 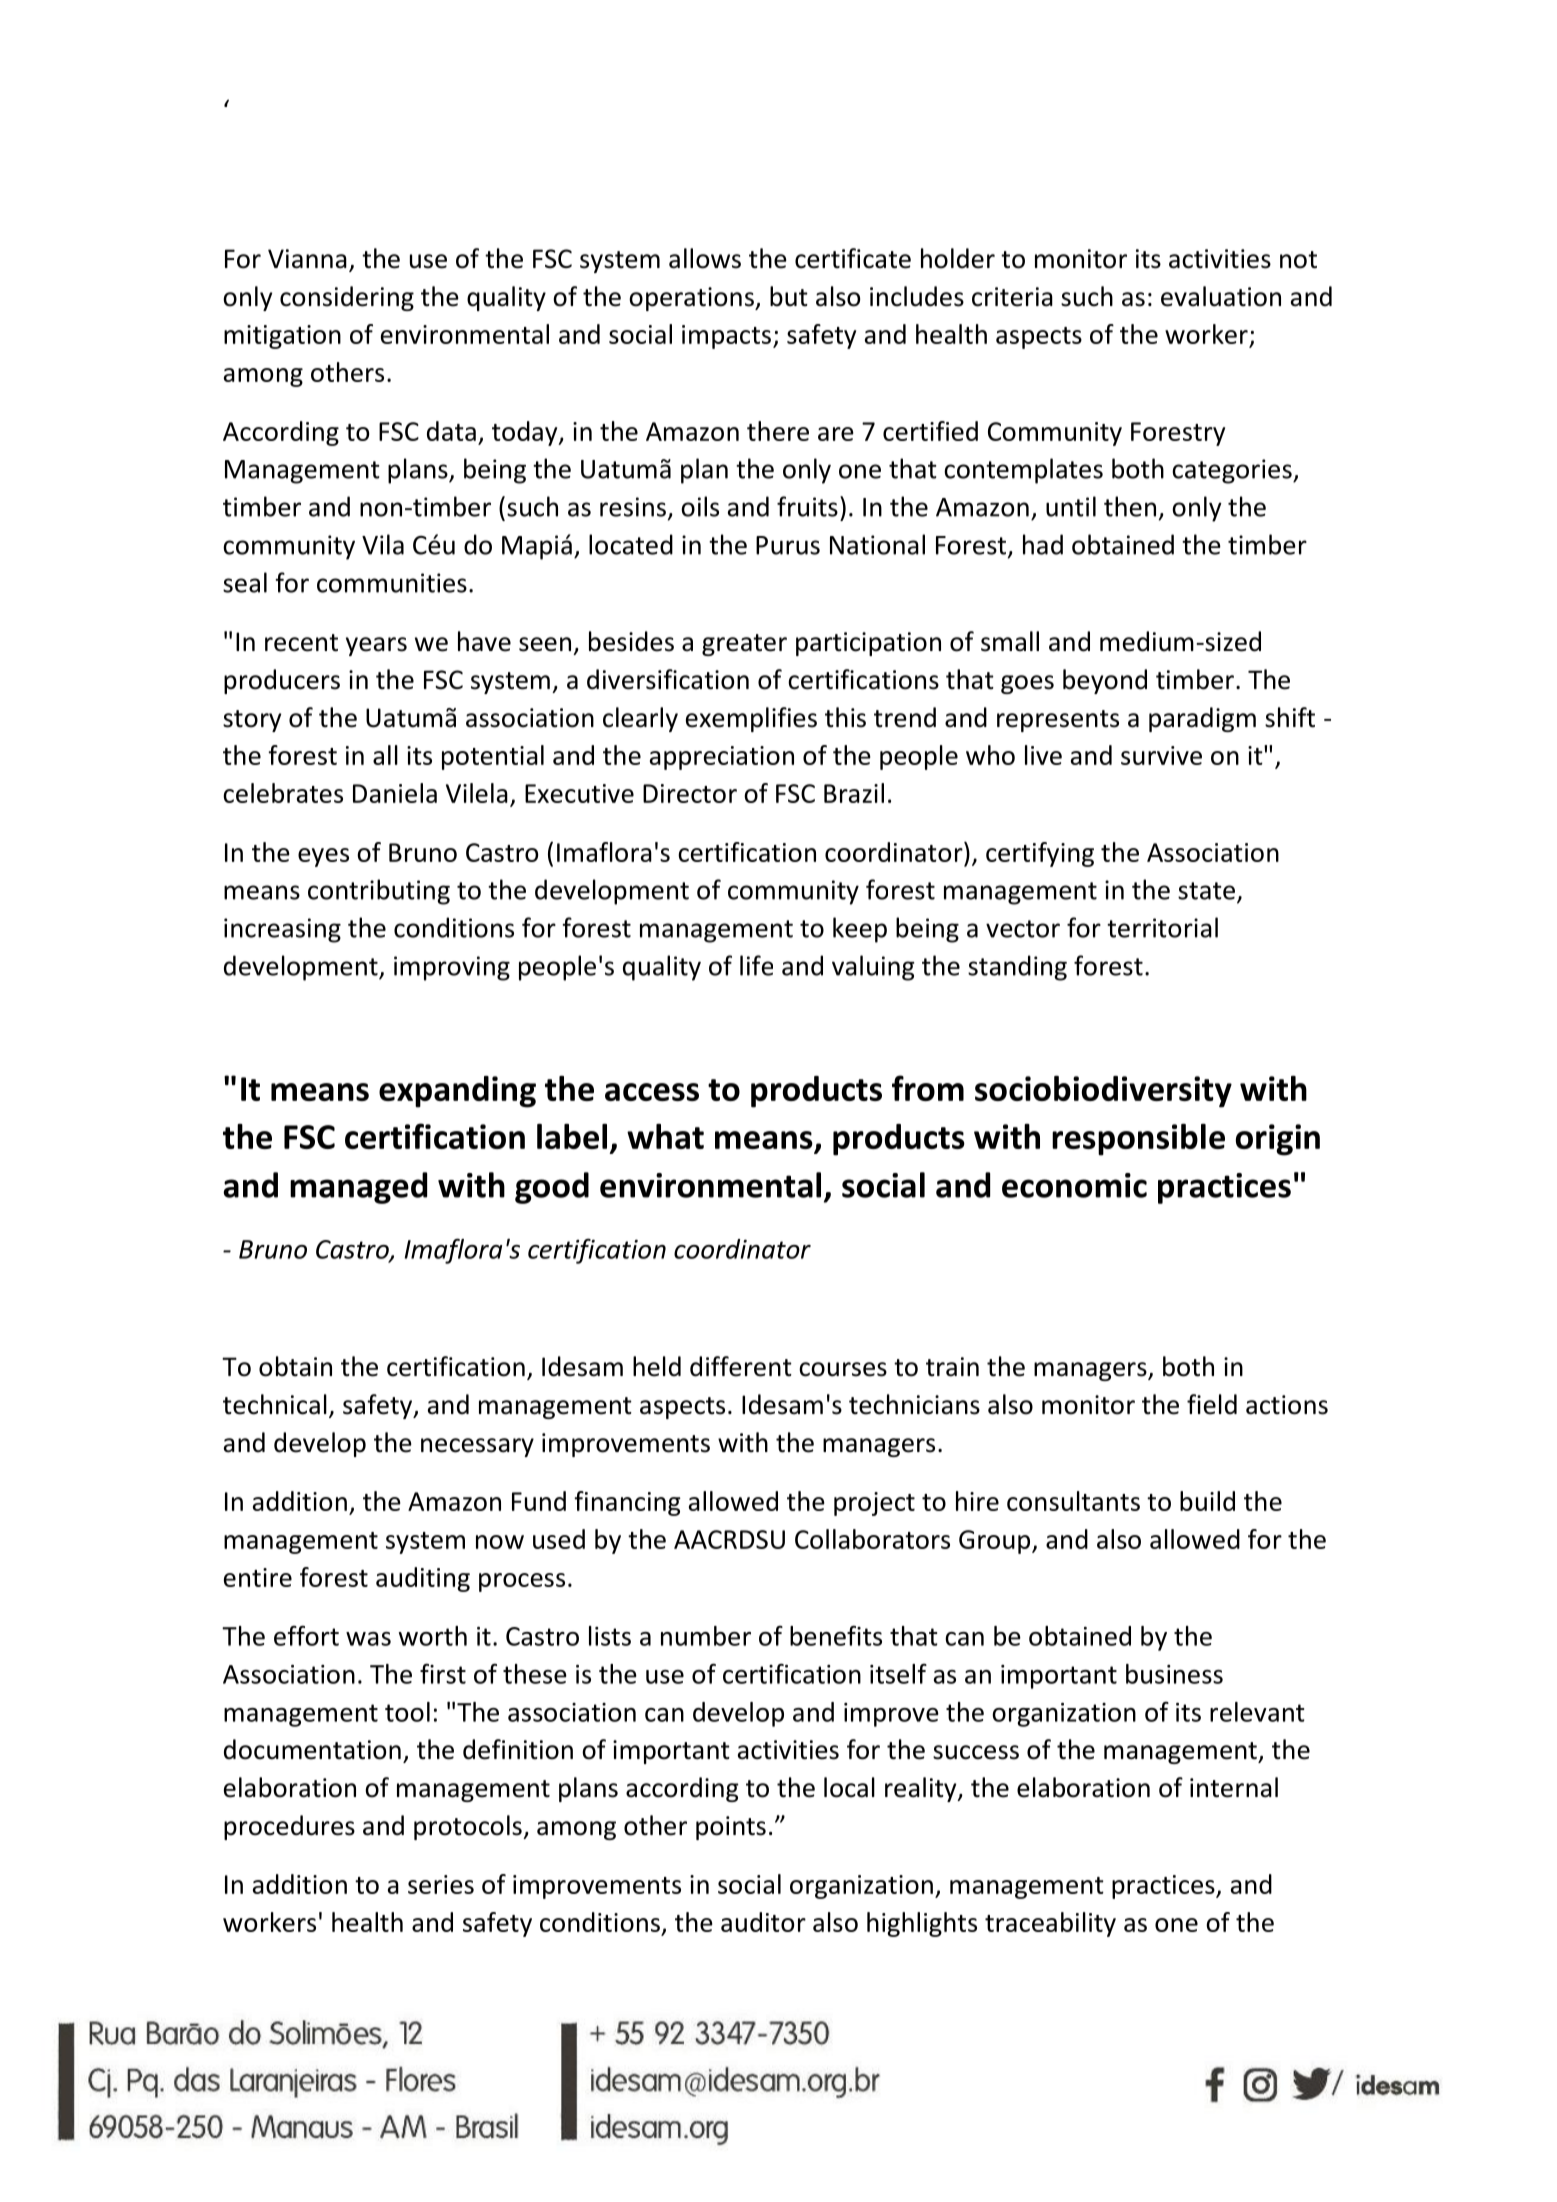 What do you see at coordinates (376, 646) in the image?
I see `years` at bounding box center [376, 646].
